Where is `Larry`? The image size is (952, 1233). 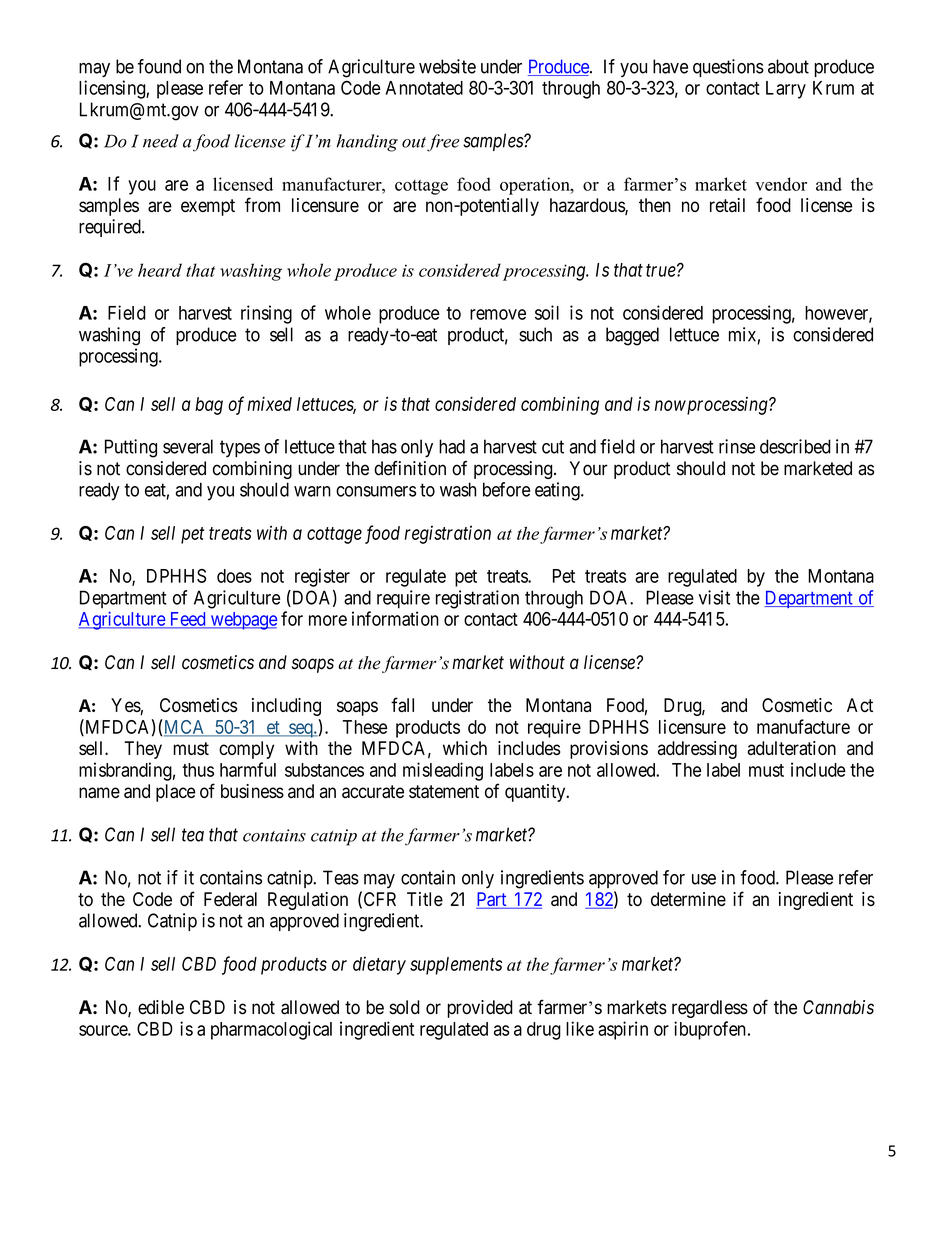 Larry is located at coordinates (786, 90).
